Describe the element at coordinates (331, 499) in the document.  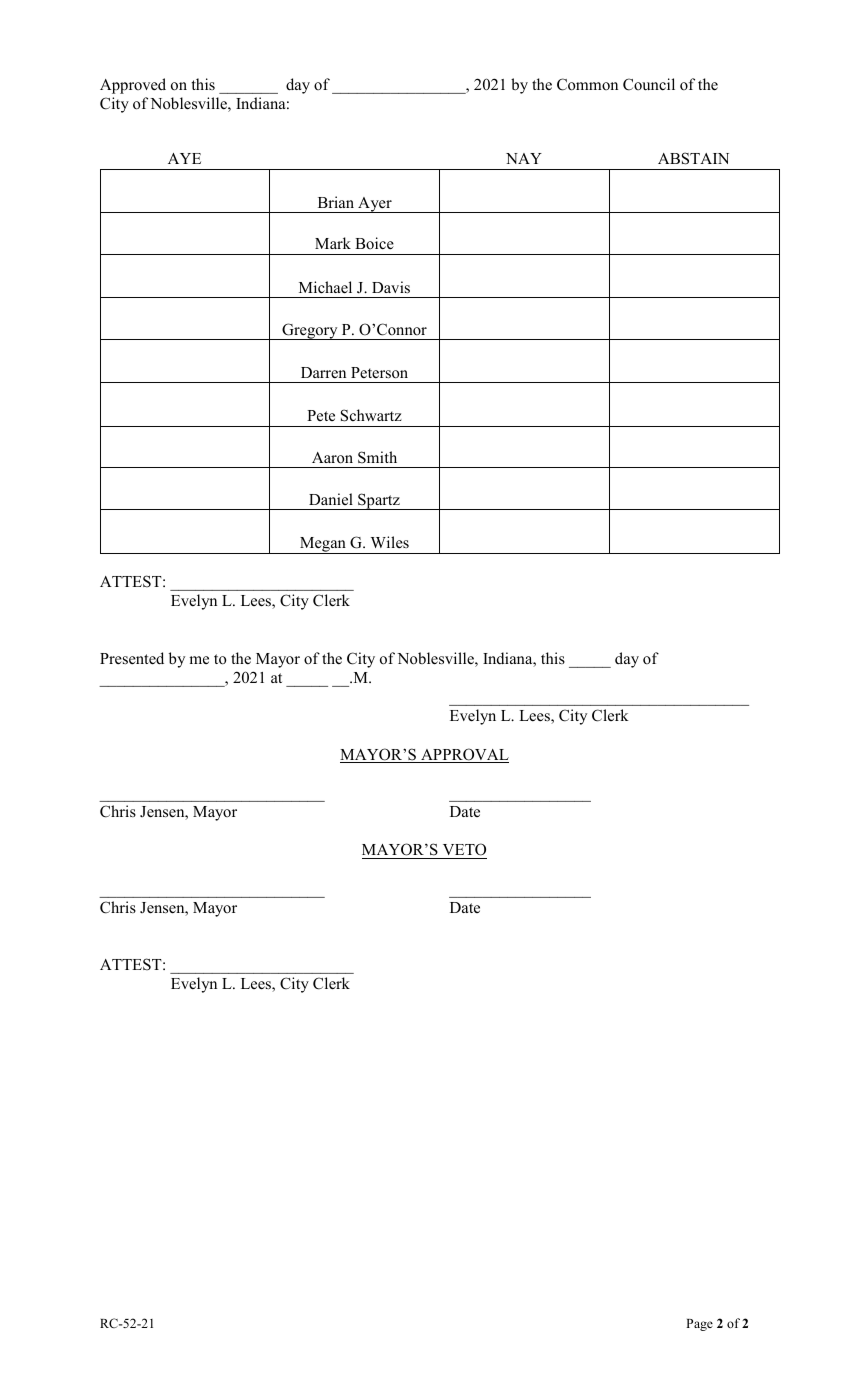
I see `Daniel` at that location.
